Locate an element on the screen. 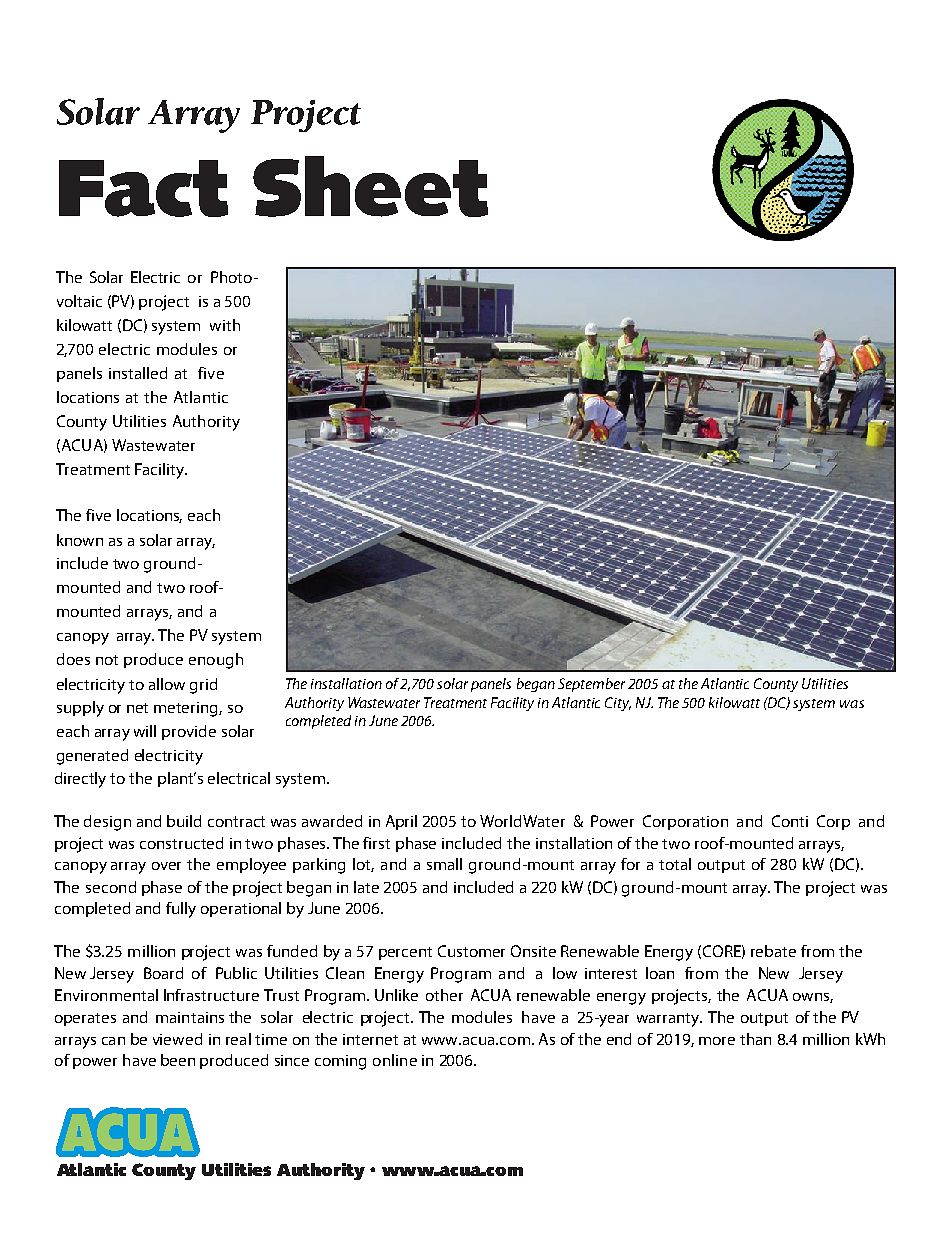  online is located at coordinates (395, 1060).
